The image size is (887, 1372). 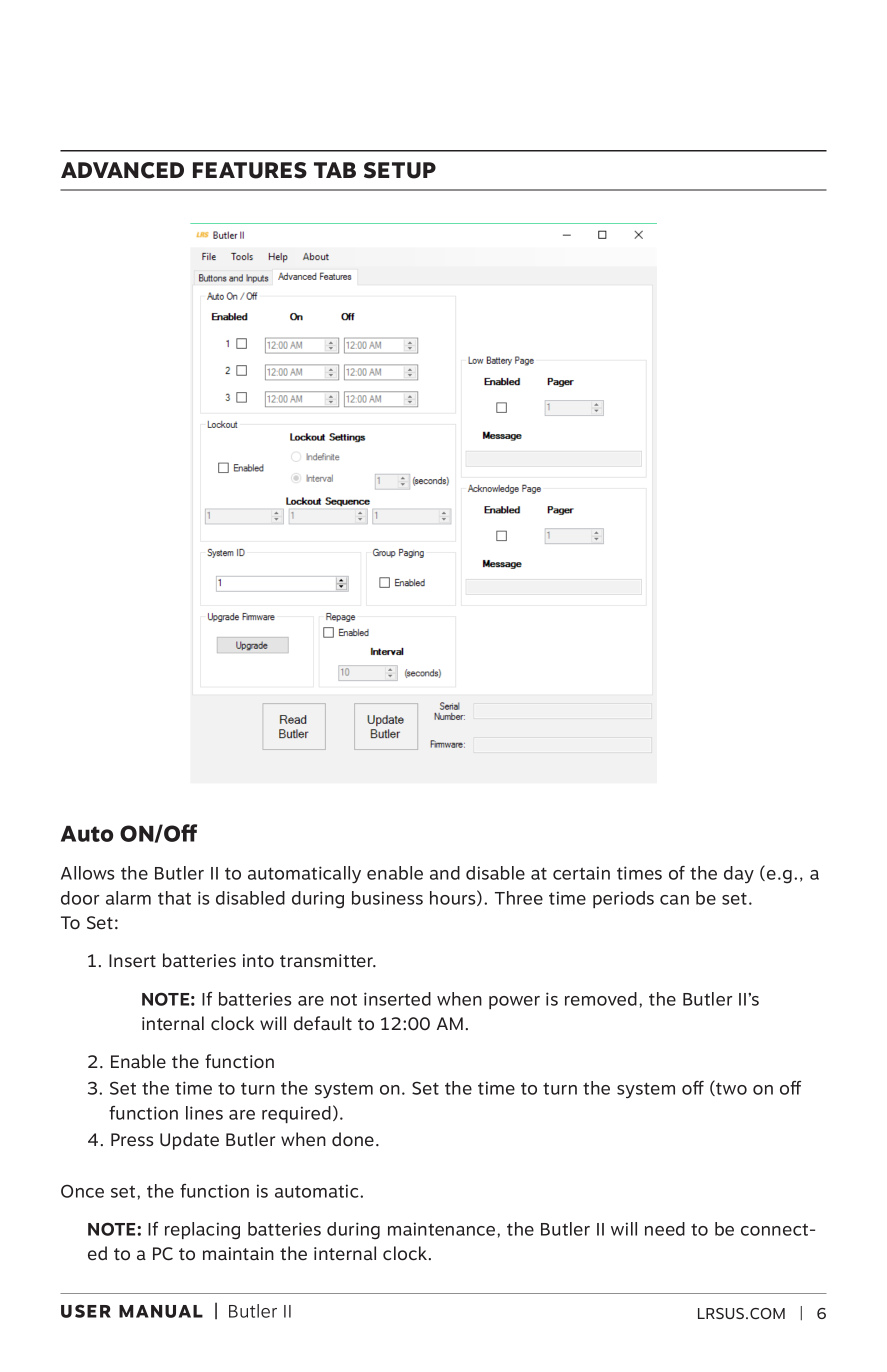 What do you see at coordinates (335, 170) in the image?
I see `TAB` at bounding box center [335, 170].
